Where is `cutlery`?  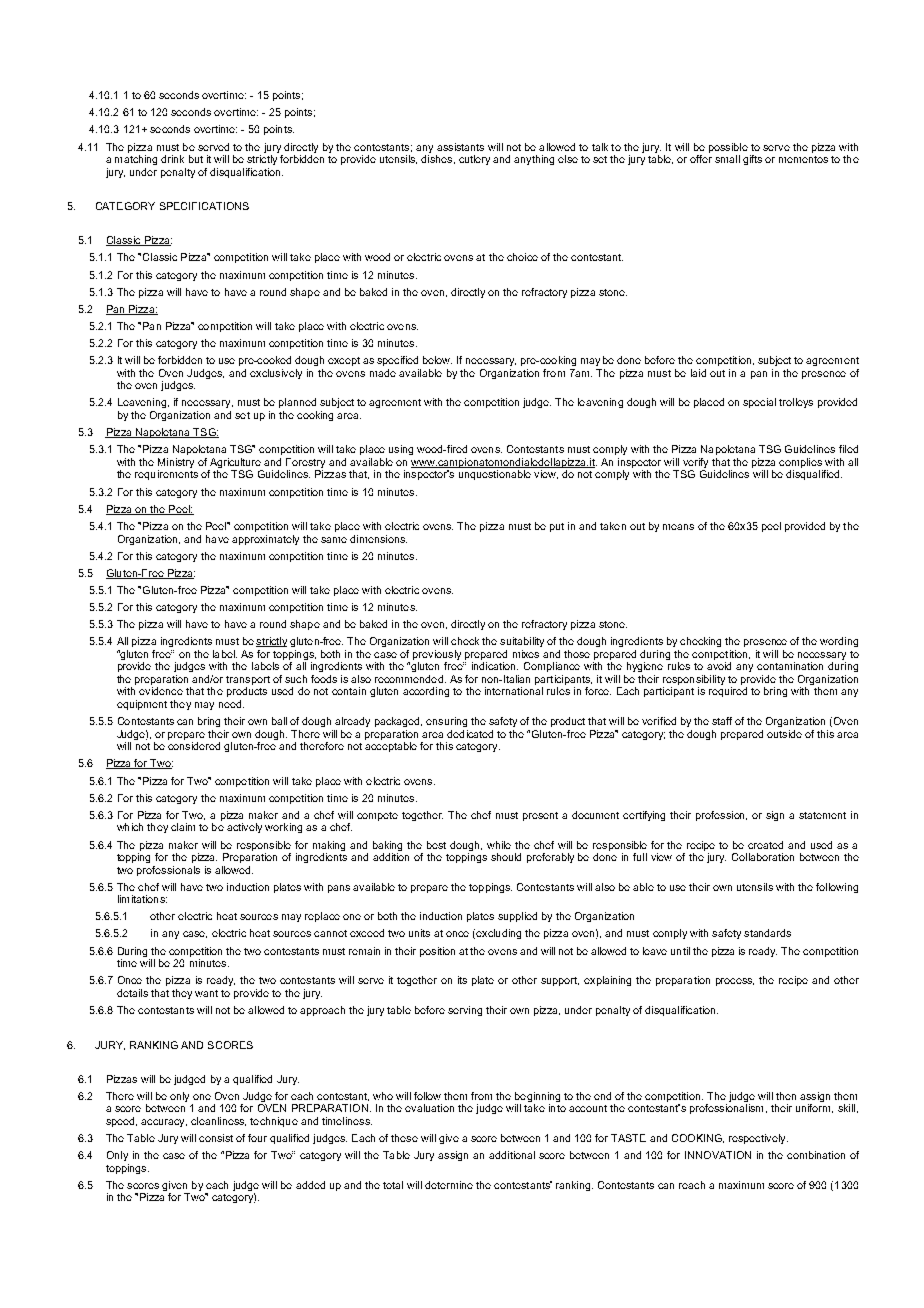 cutlery is located at coordinates (474, 160).
